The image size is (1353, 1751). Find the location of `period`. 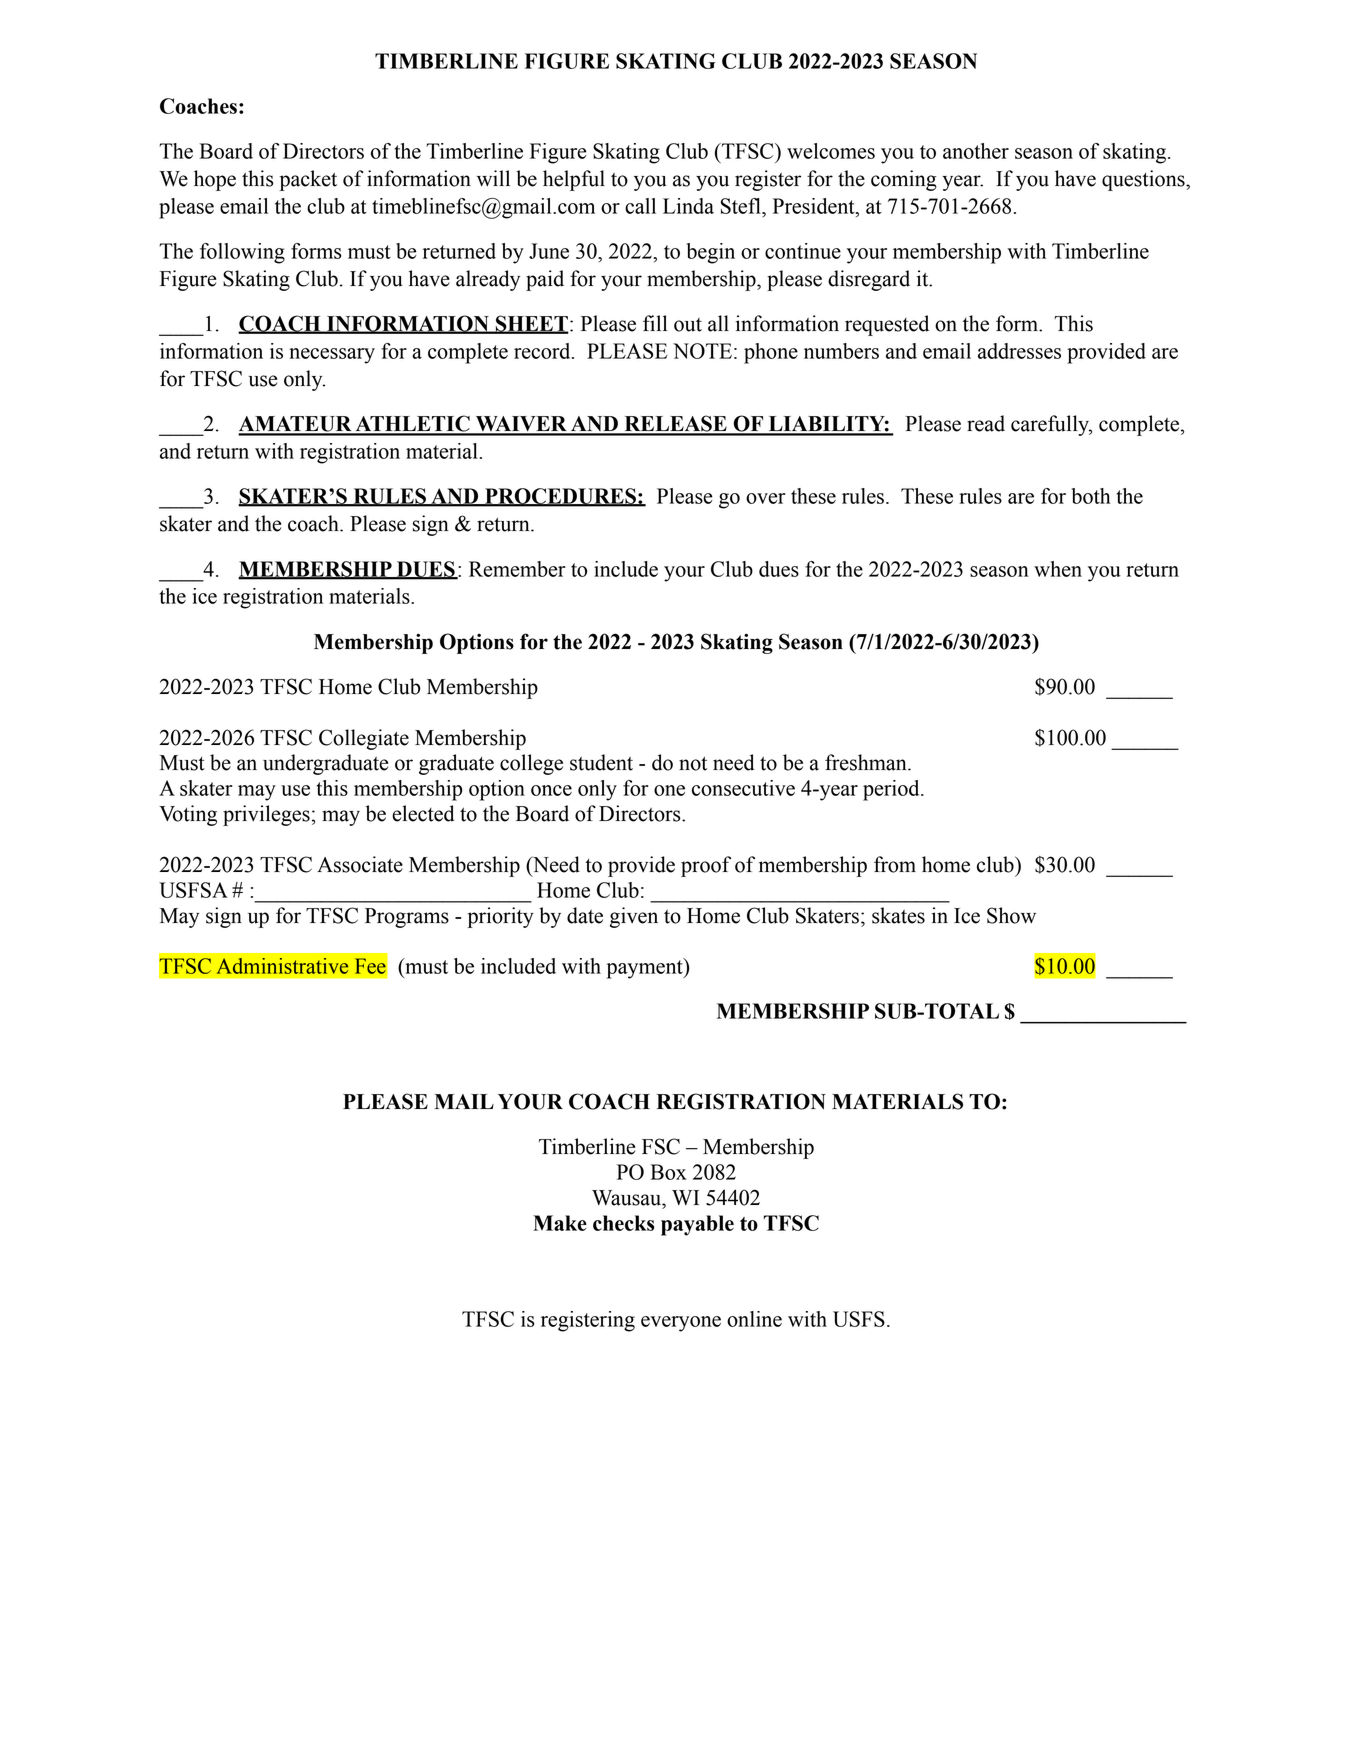

period is located at coordinates (892, 790).
